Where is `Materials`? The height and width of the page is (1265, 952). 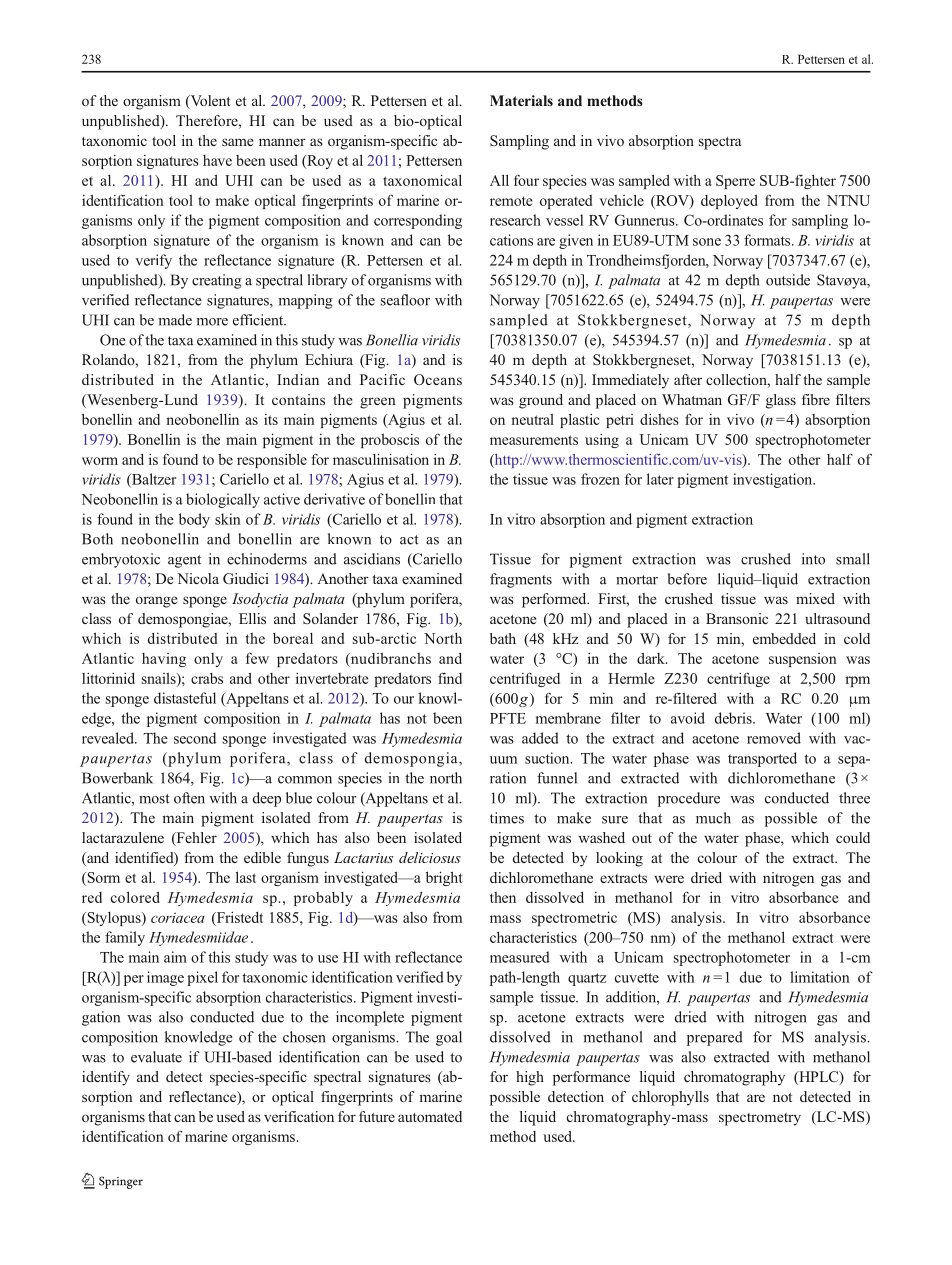 Materials is located at coordinates (521, 100).
